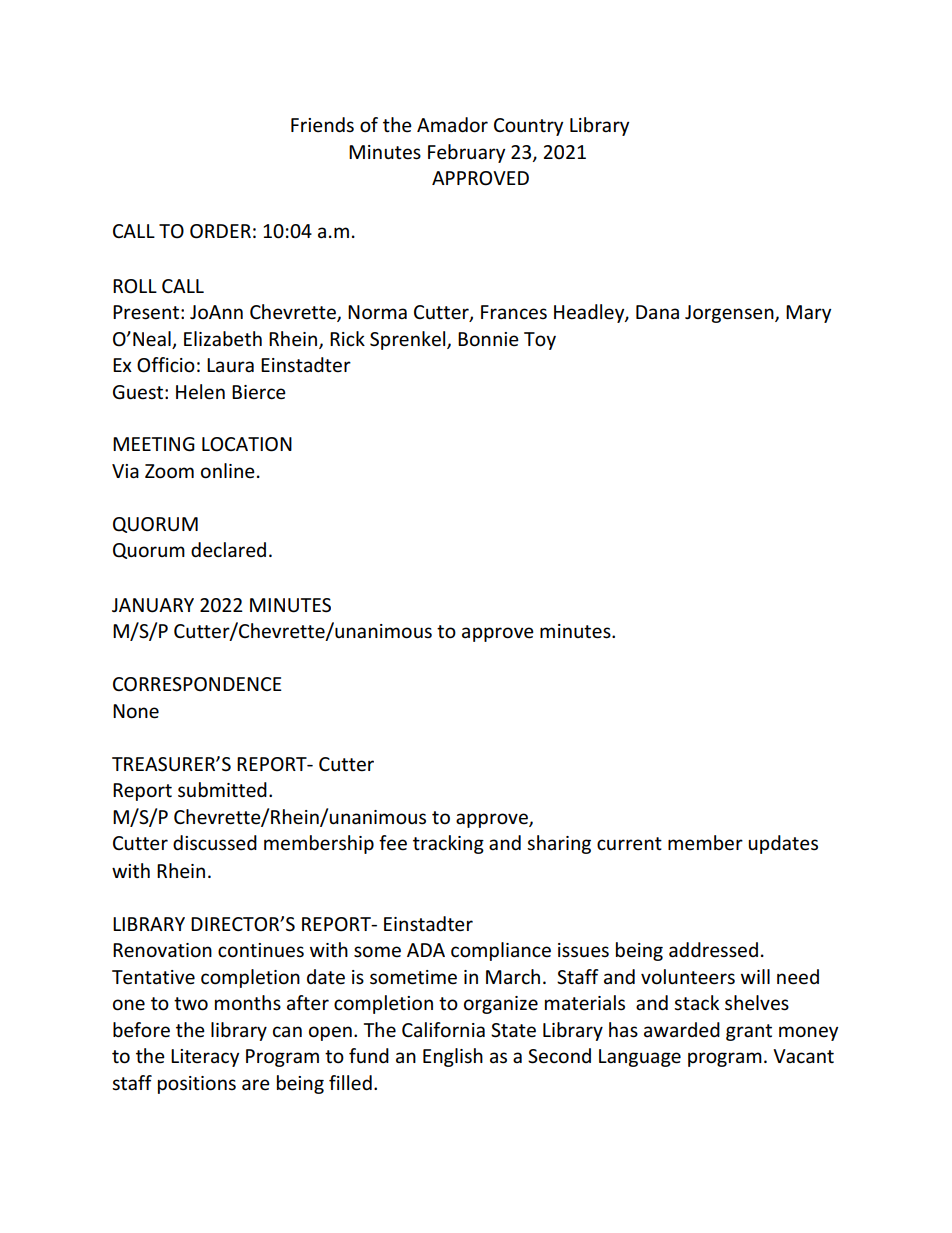  I want to click on JANUARY, so click(153, 605).
